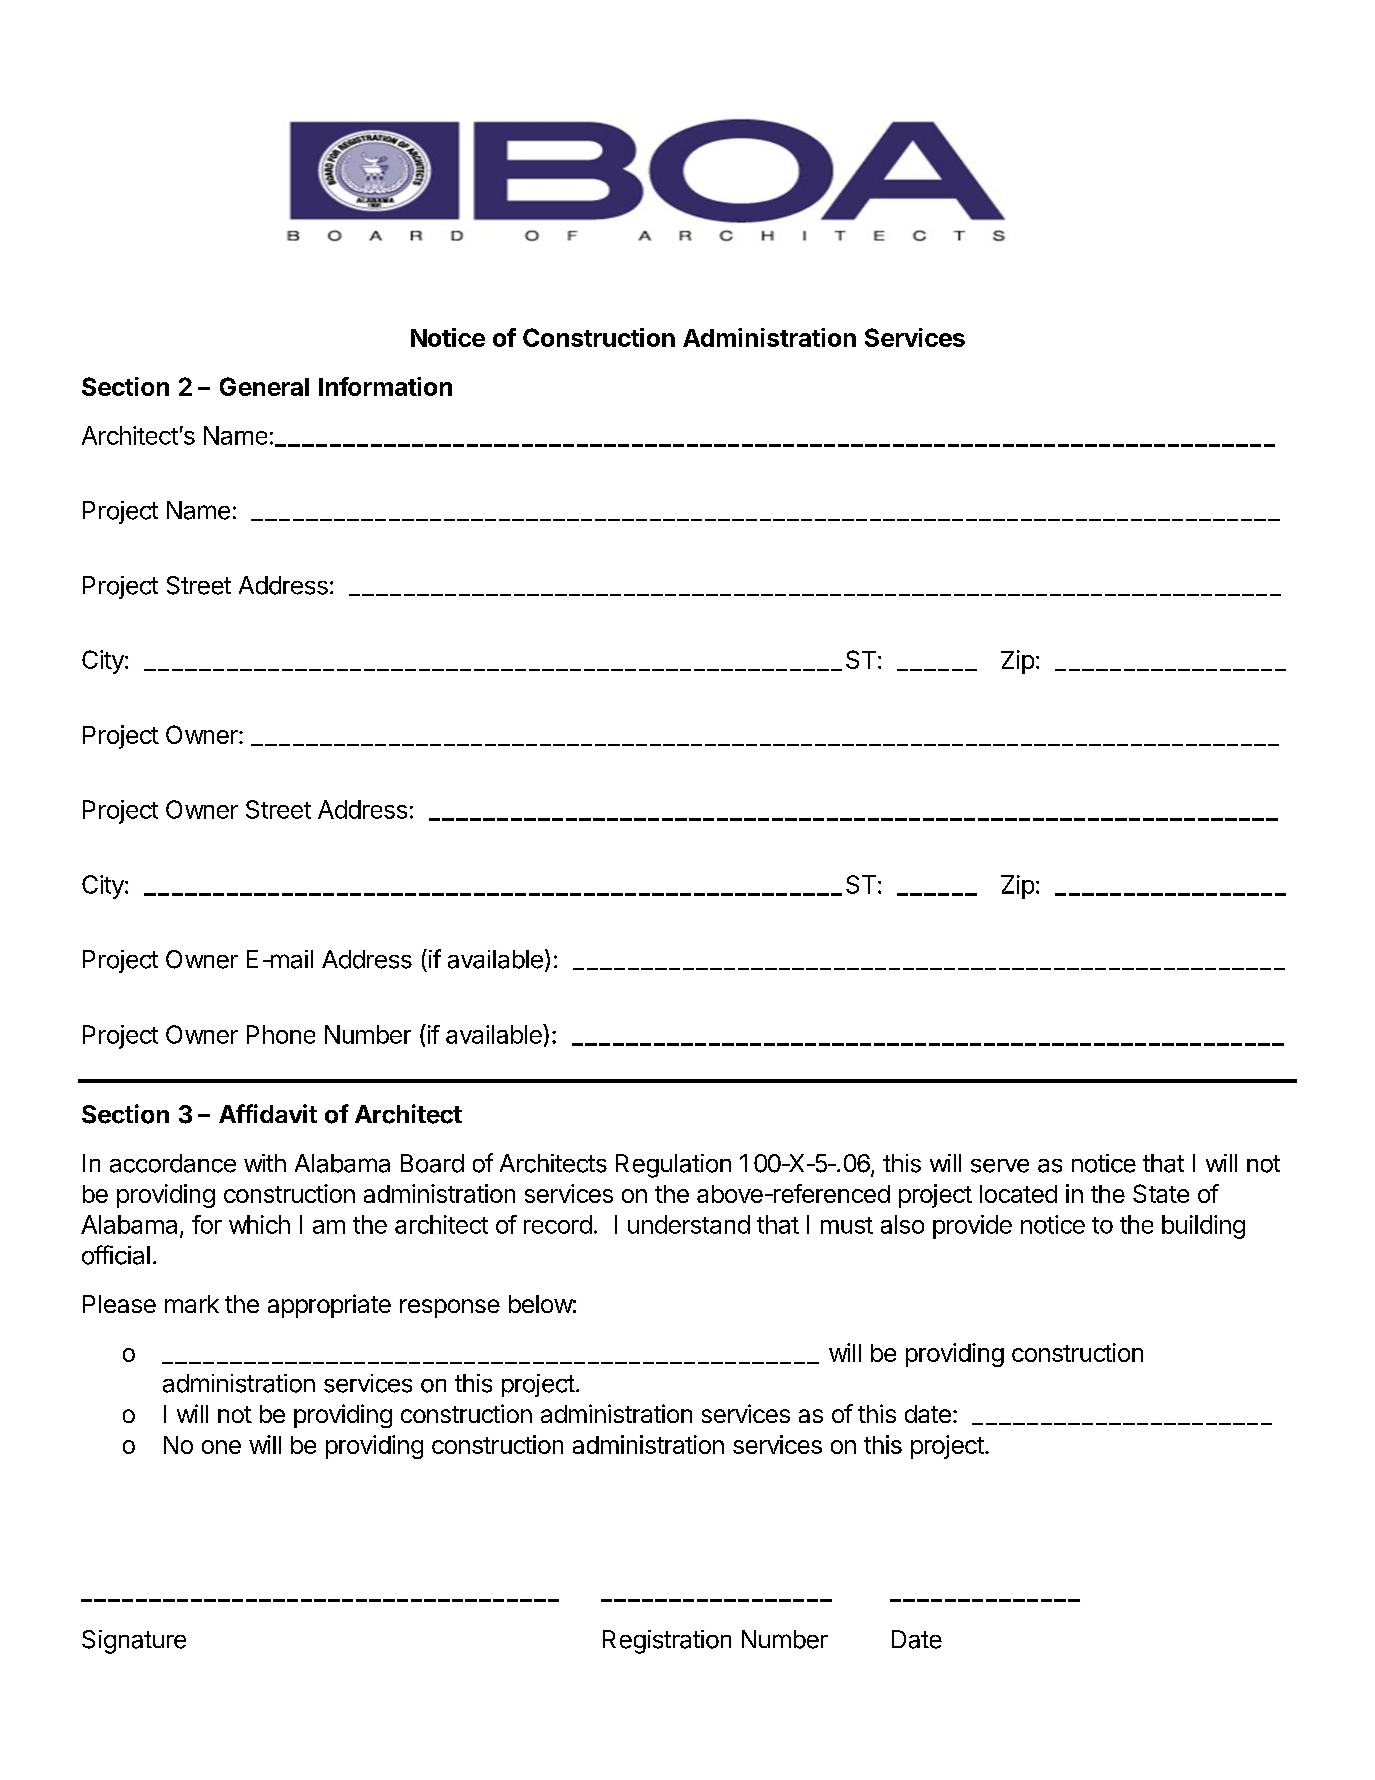 The height and width of the image is (1780, 1375). I want to click on serve, so click(1000, 1166).
